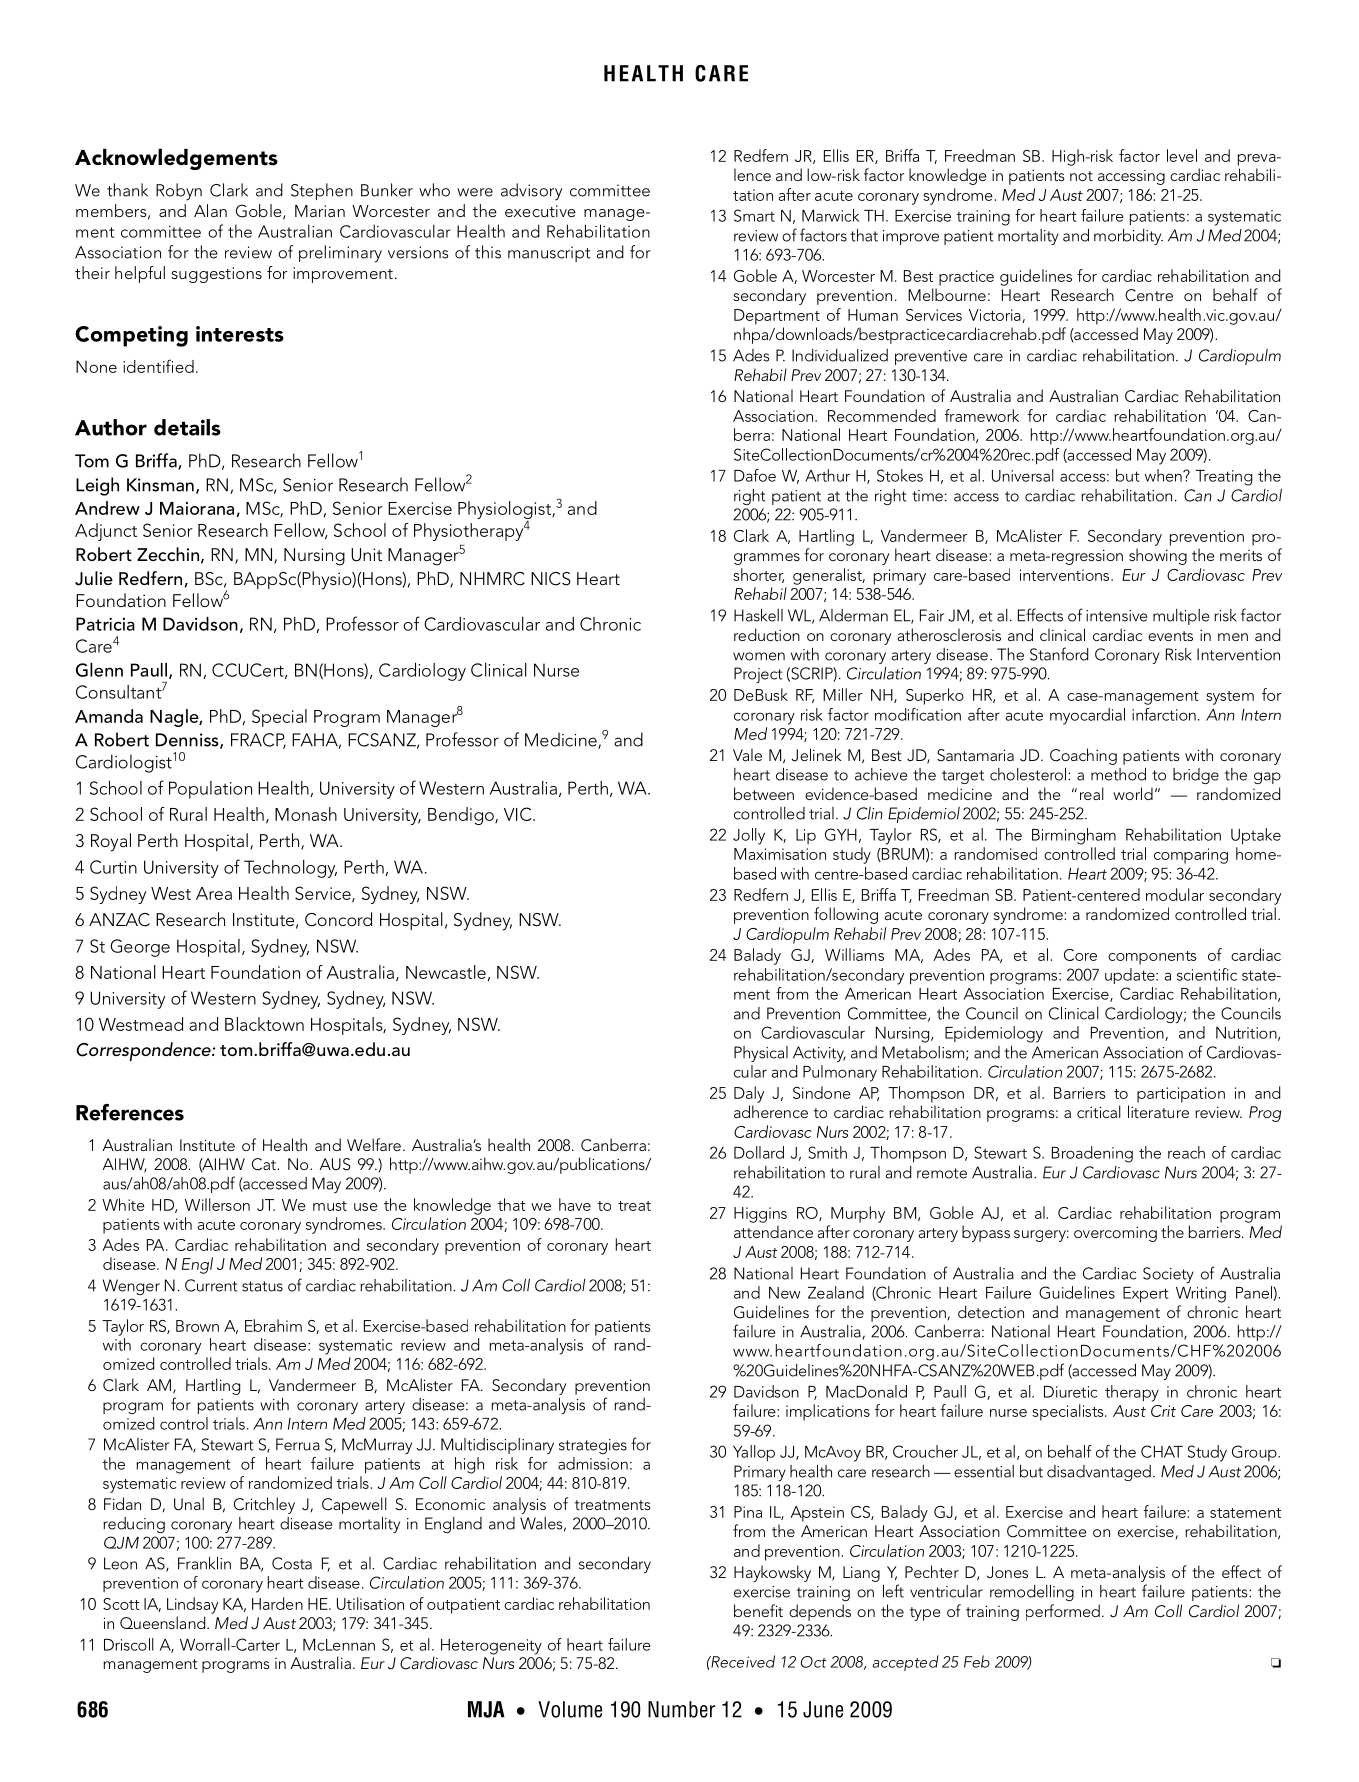 The width and height of the screenshot is (1359, 1782). Describe the element at coordinates (742, 1661) in the screenshot. I see `Received` at that location.
